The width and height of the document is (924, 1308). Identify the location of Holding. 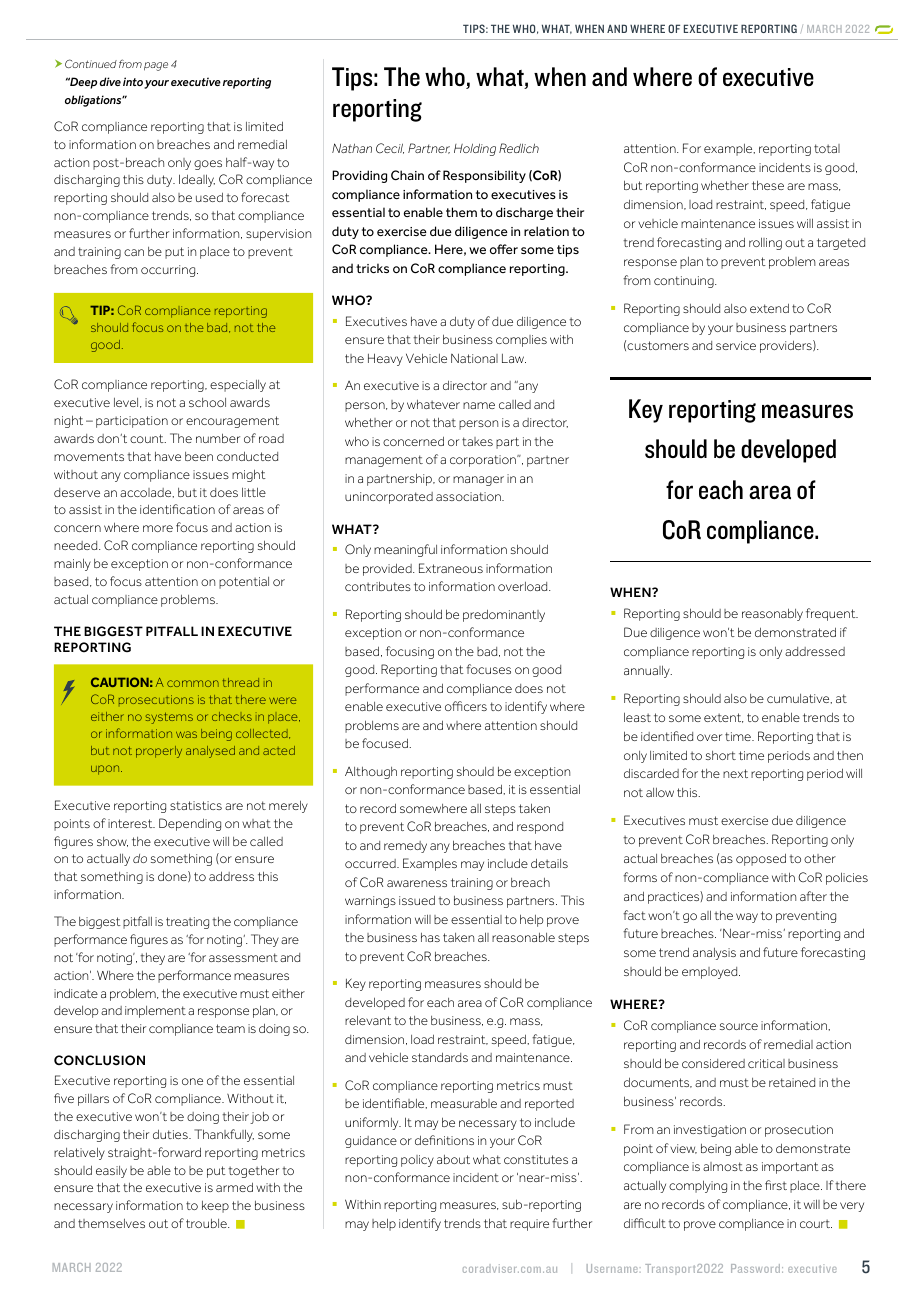
(475, 149).
